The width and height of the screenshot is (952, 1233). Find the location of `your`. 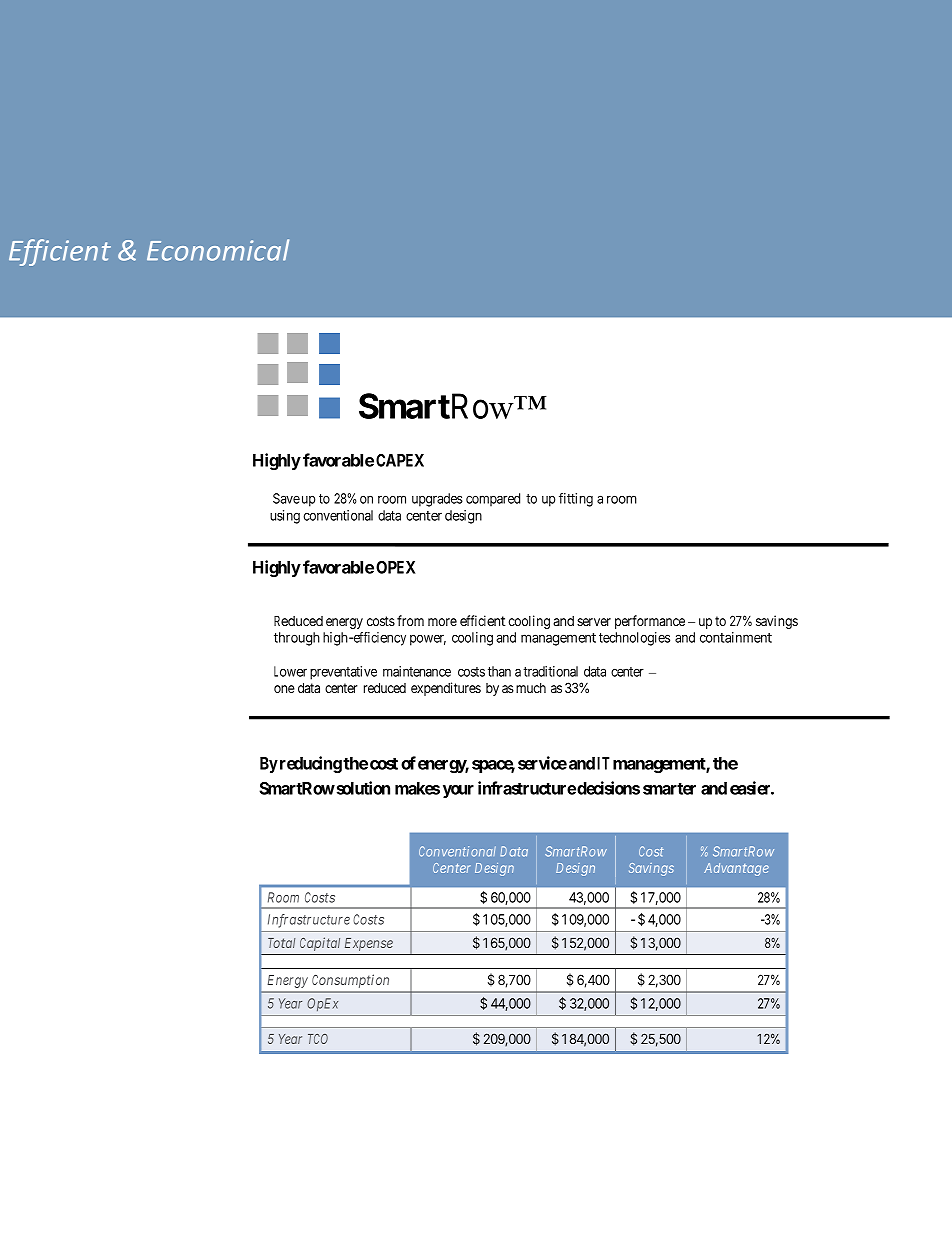

your is located at coordinates (458, 791).
